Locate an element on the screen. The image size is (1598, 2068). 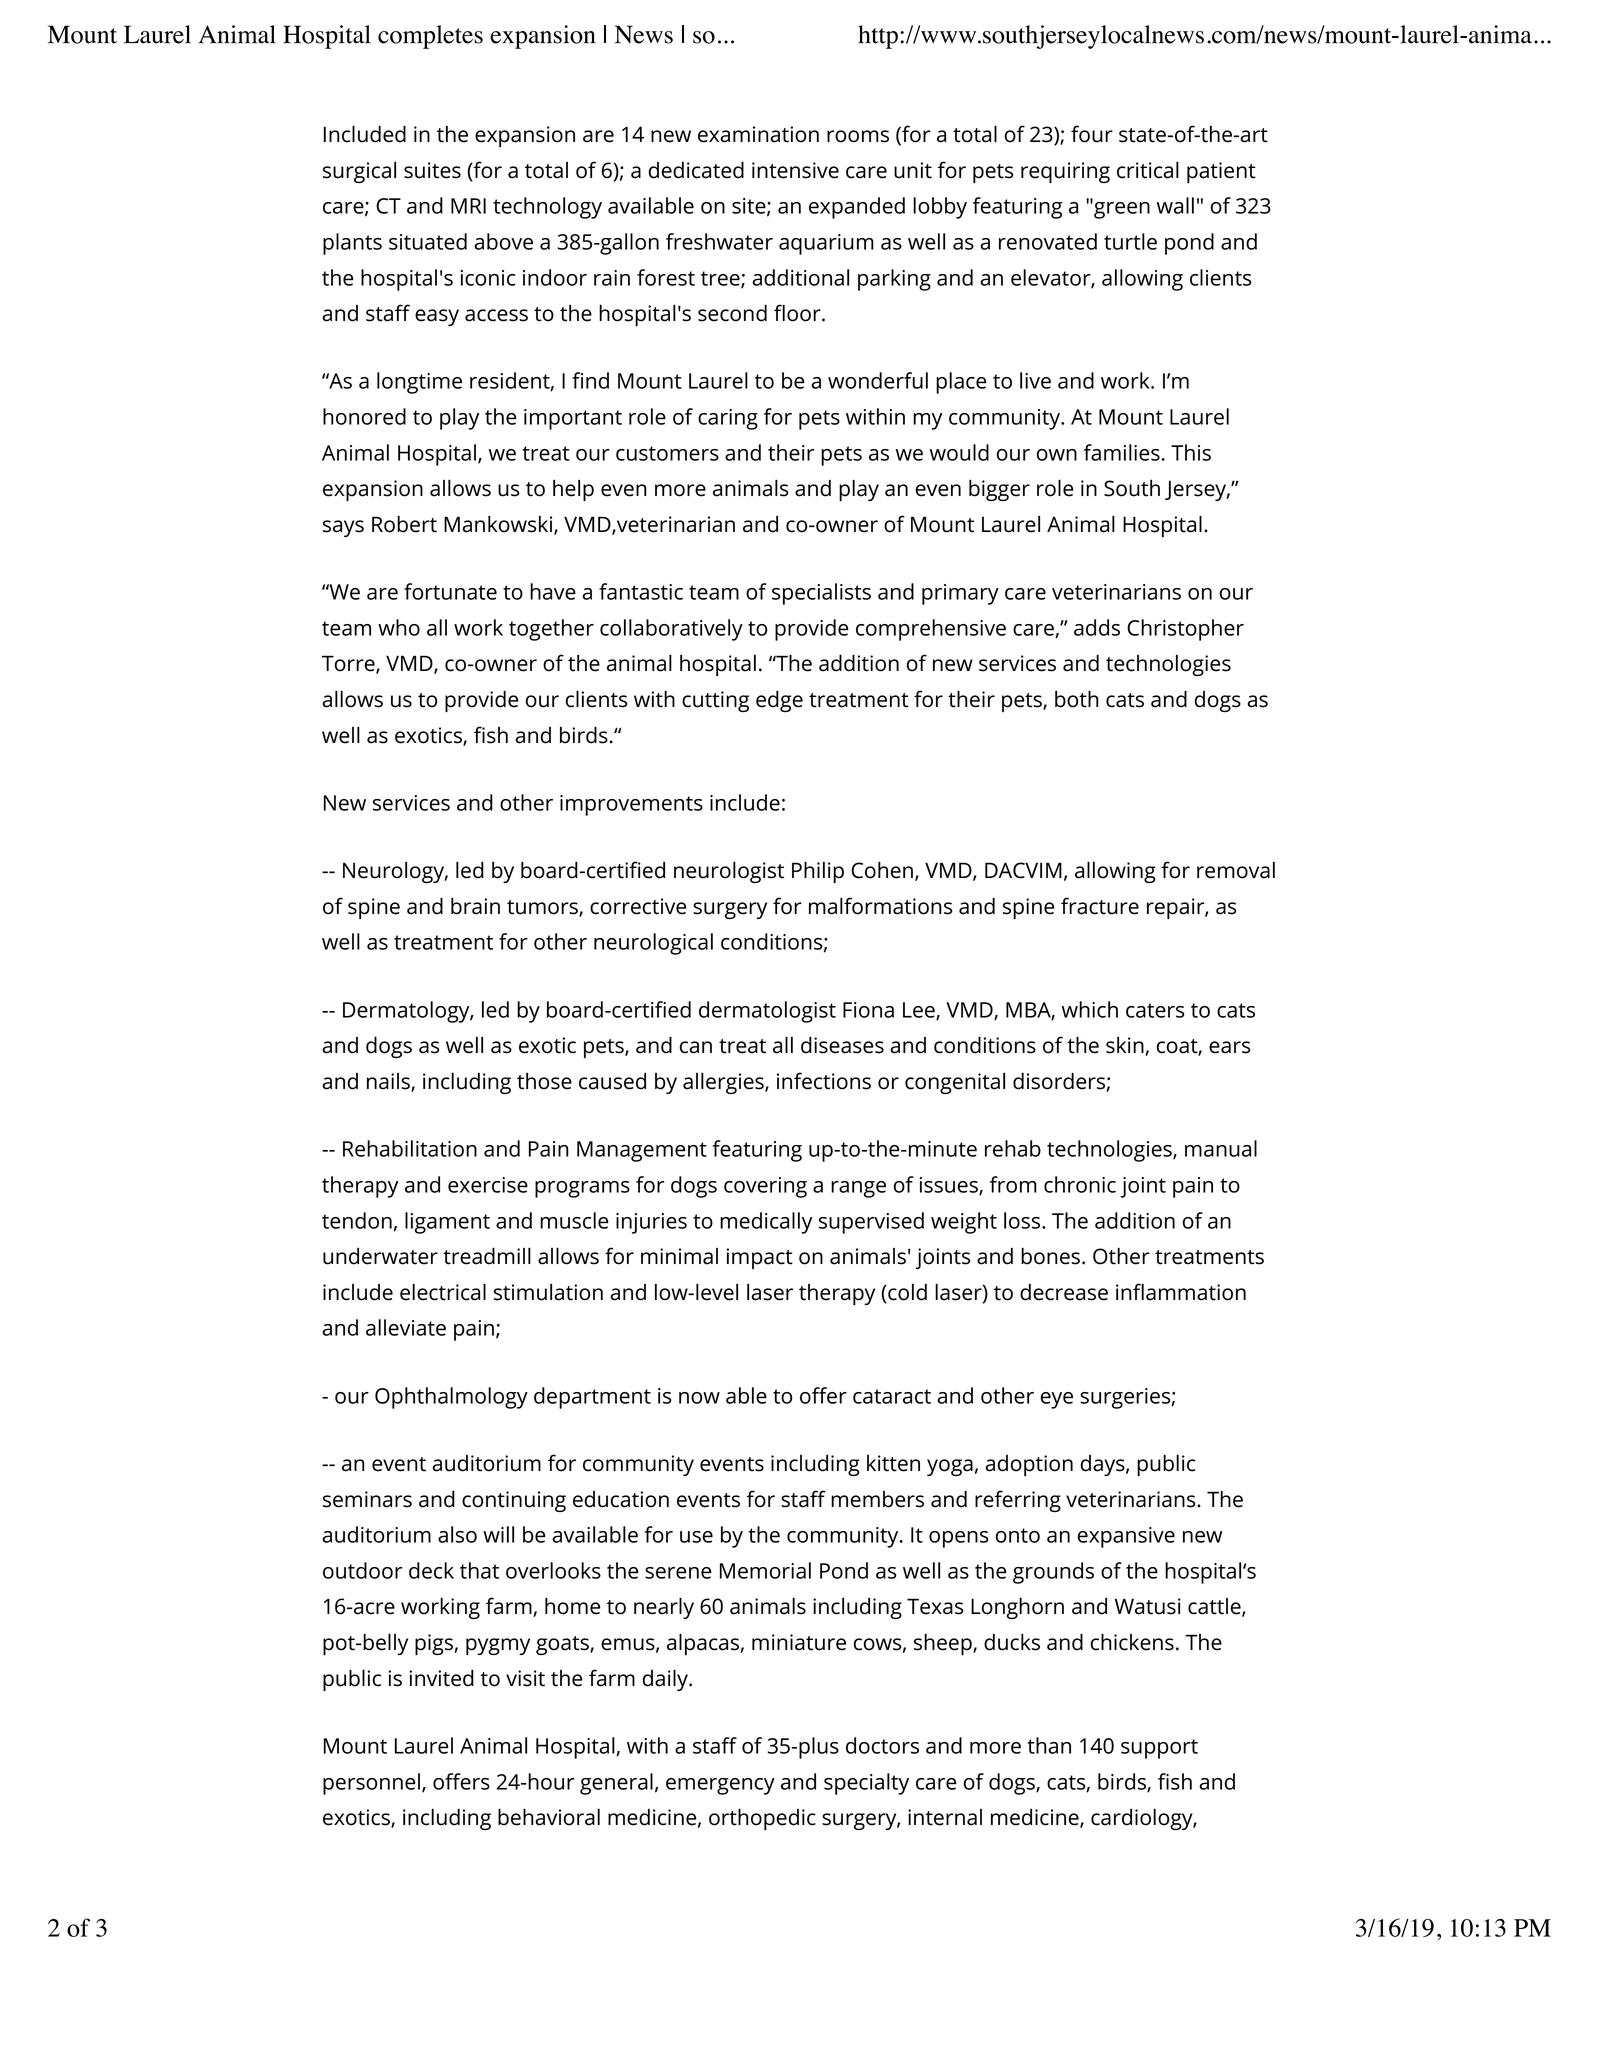
who is located at coordinates (399, 627).
